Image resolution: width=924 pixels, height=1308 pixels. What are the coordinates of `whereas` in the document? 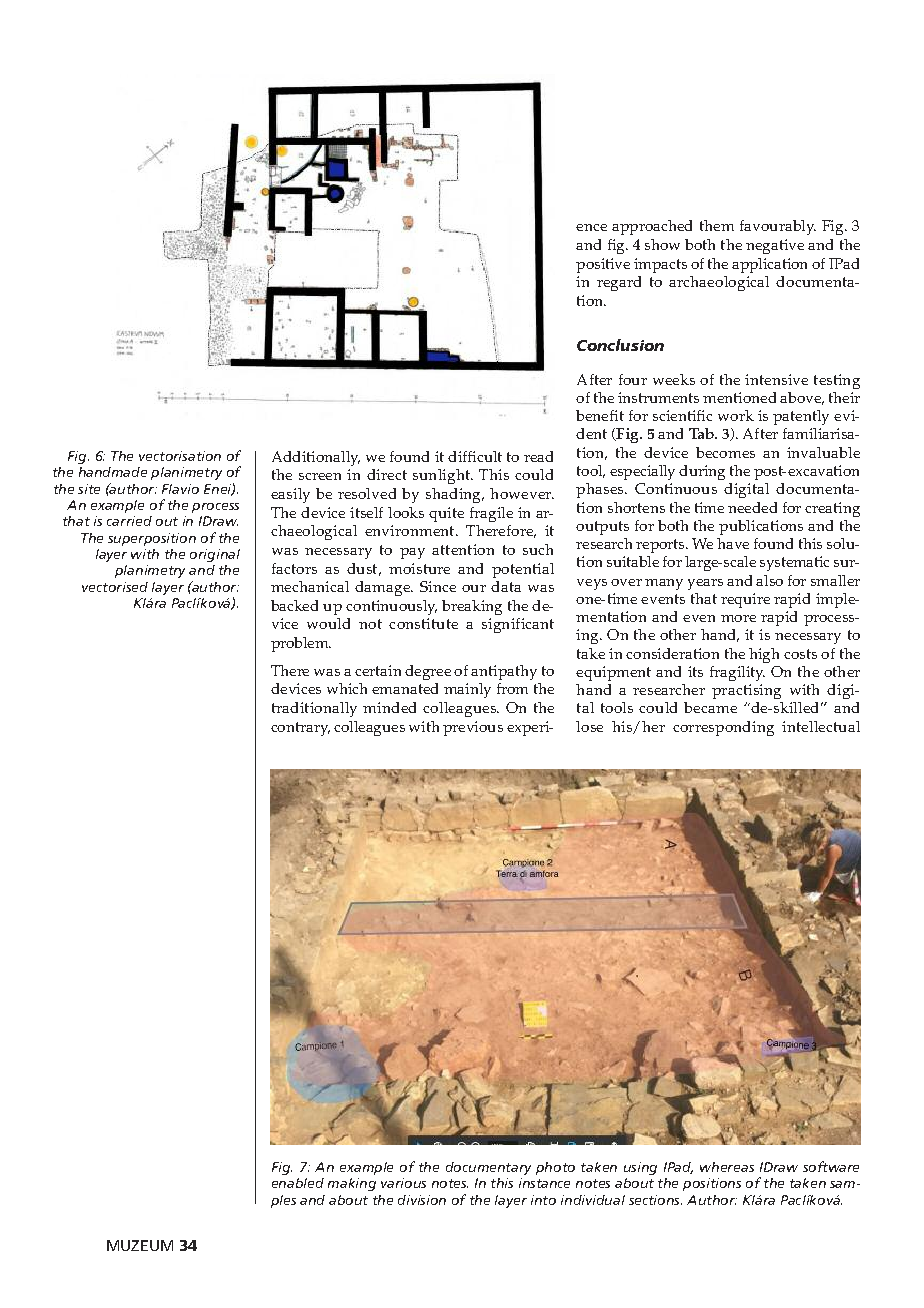 It's located at (727, 1167).
